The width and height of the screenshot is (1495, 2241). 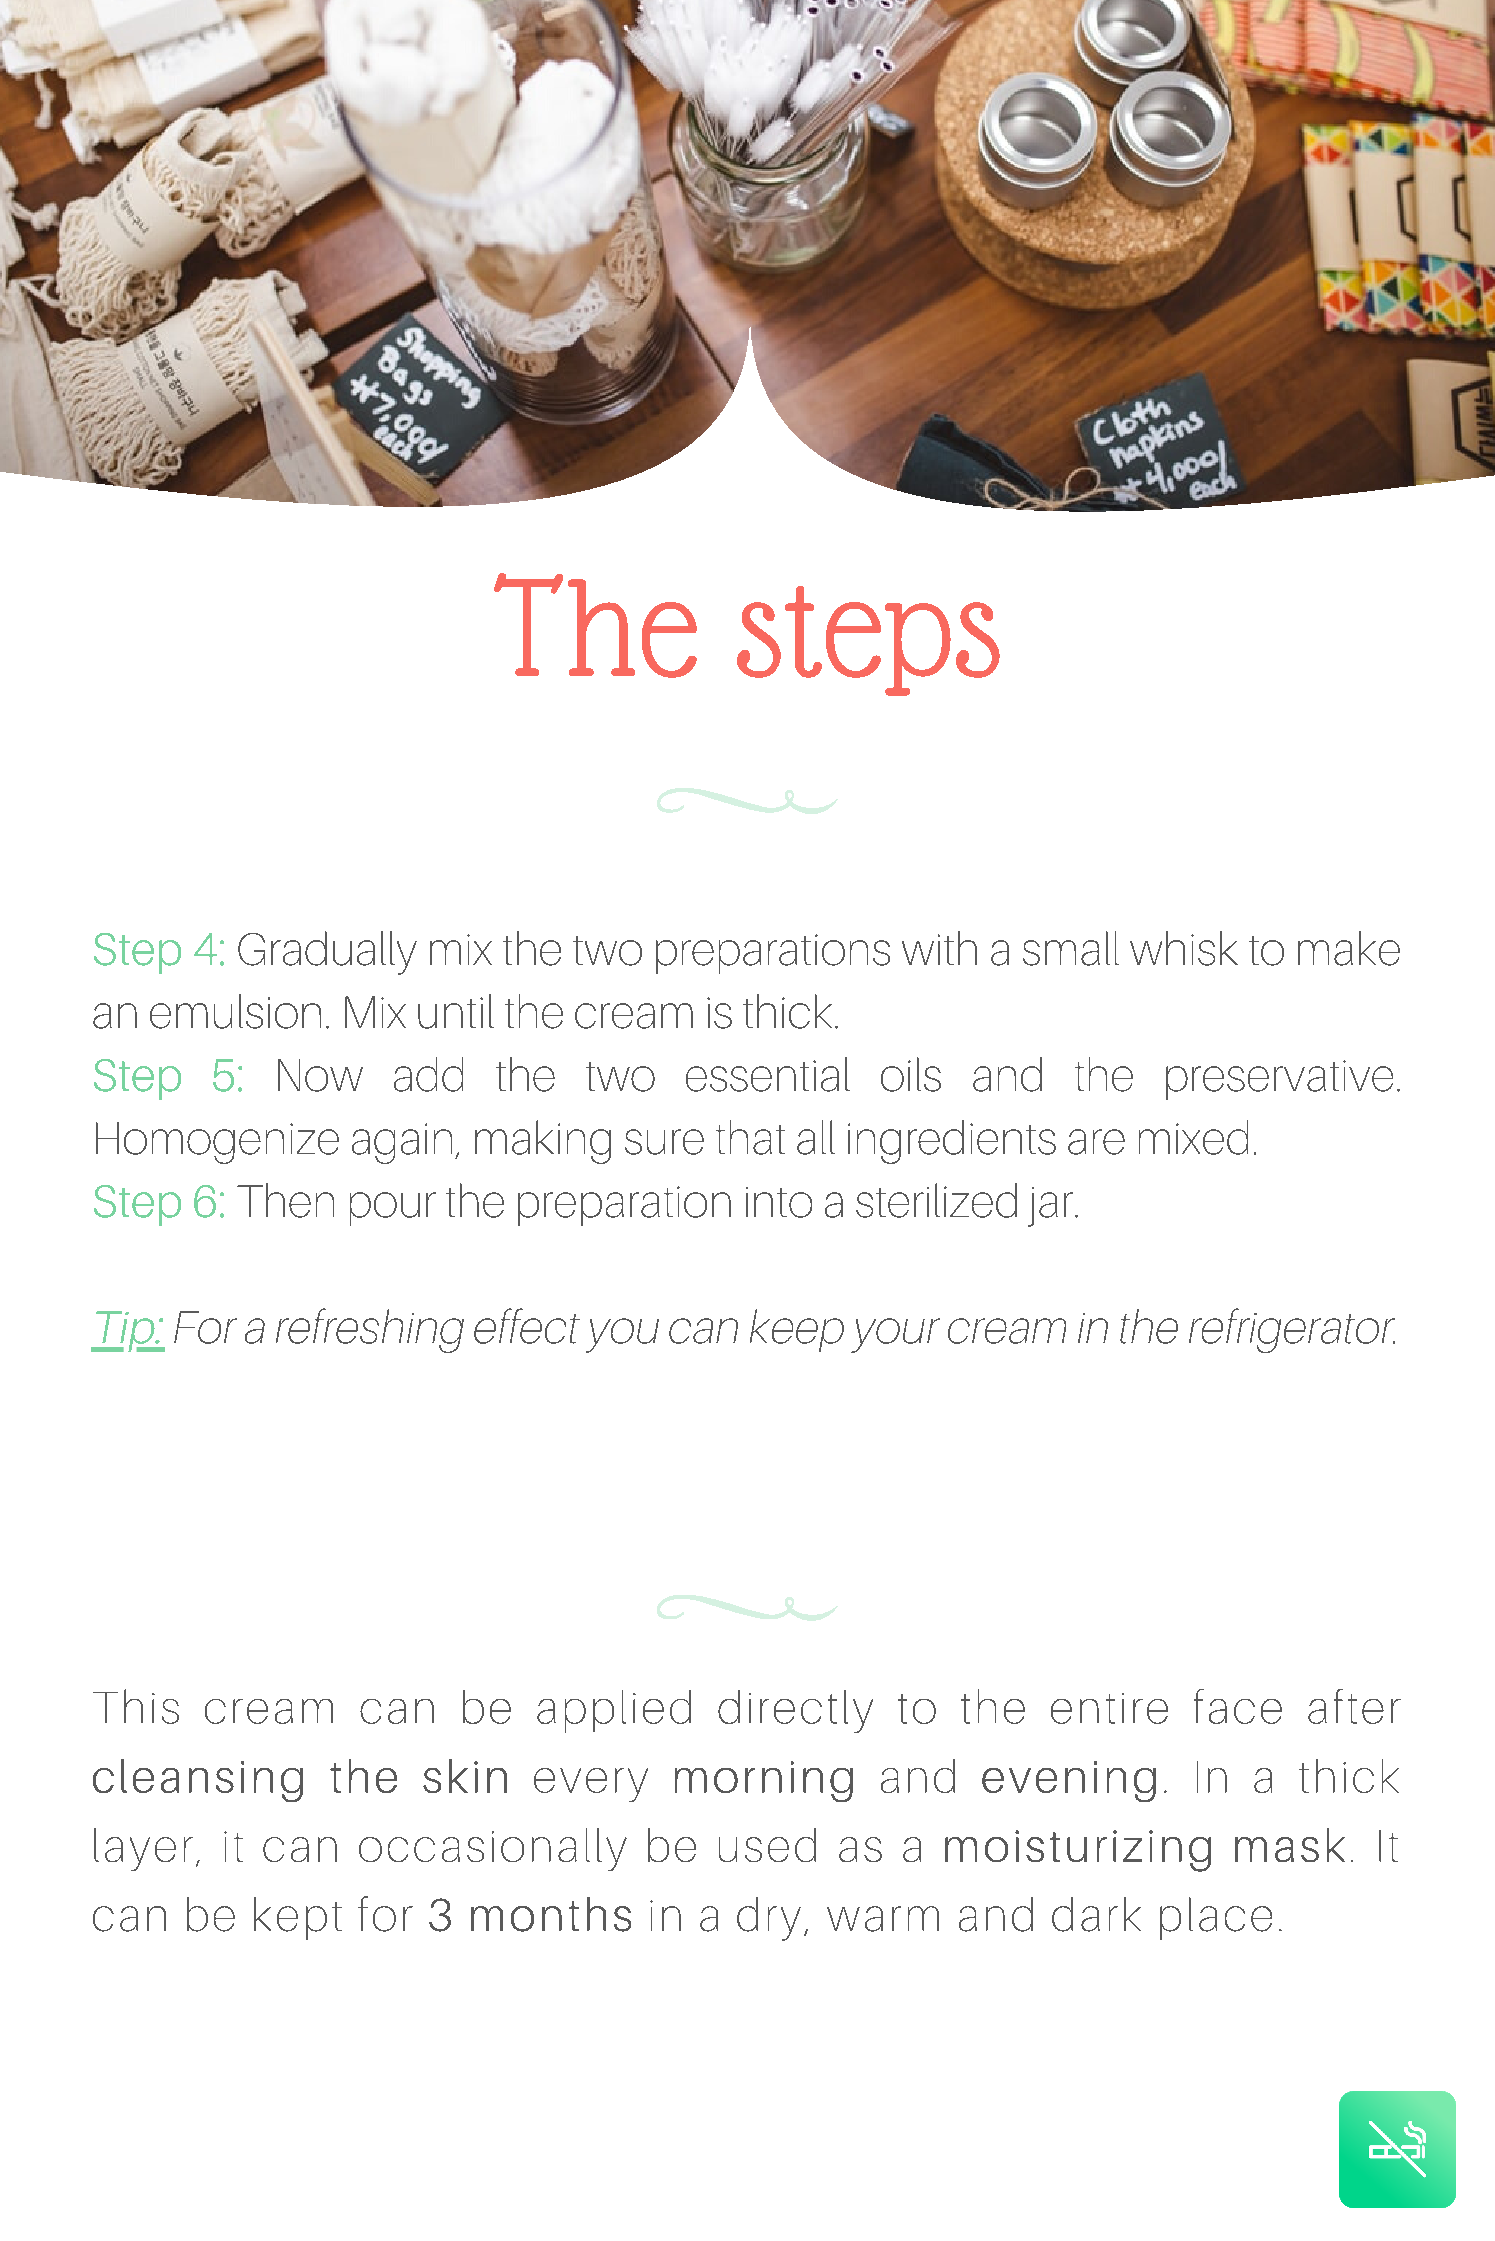 What do you see at coordinates (939, 948) in the screenshot?
I see `with` at bounding box center [939, 948].
